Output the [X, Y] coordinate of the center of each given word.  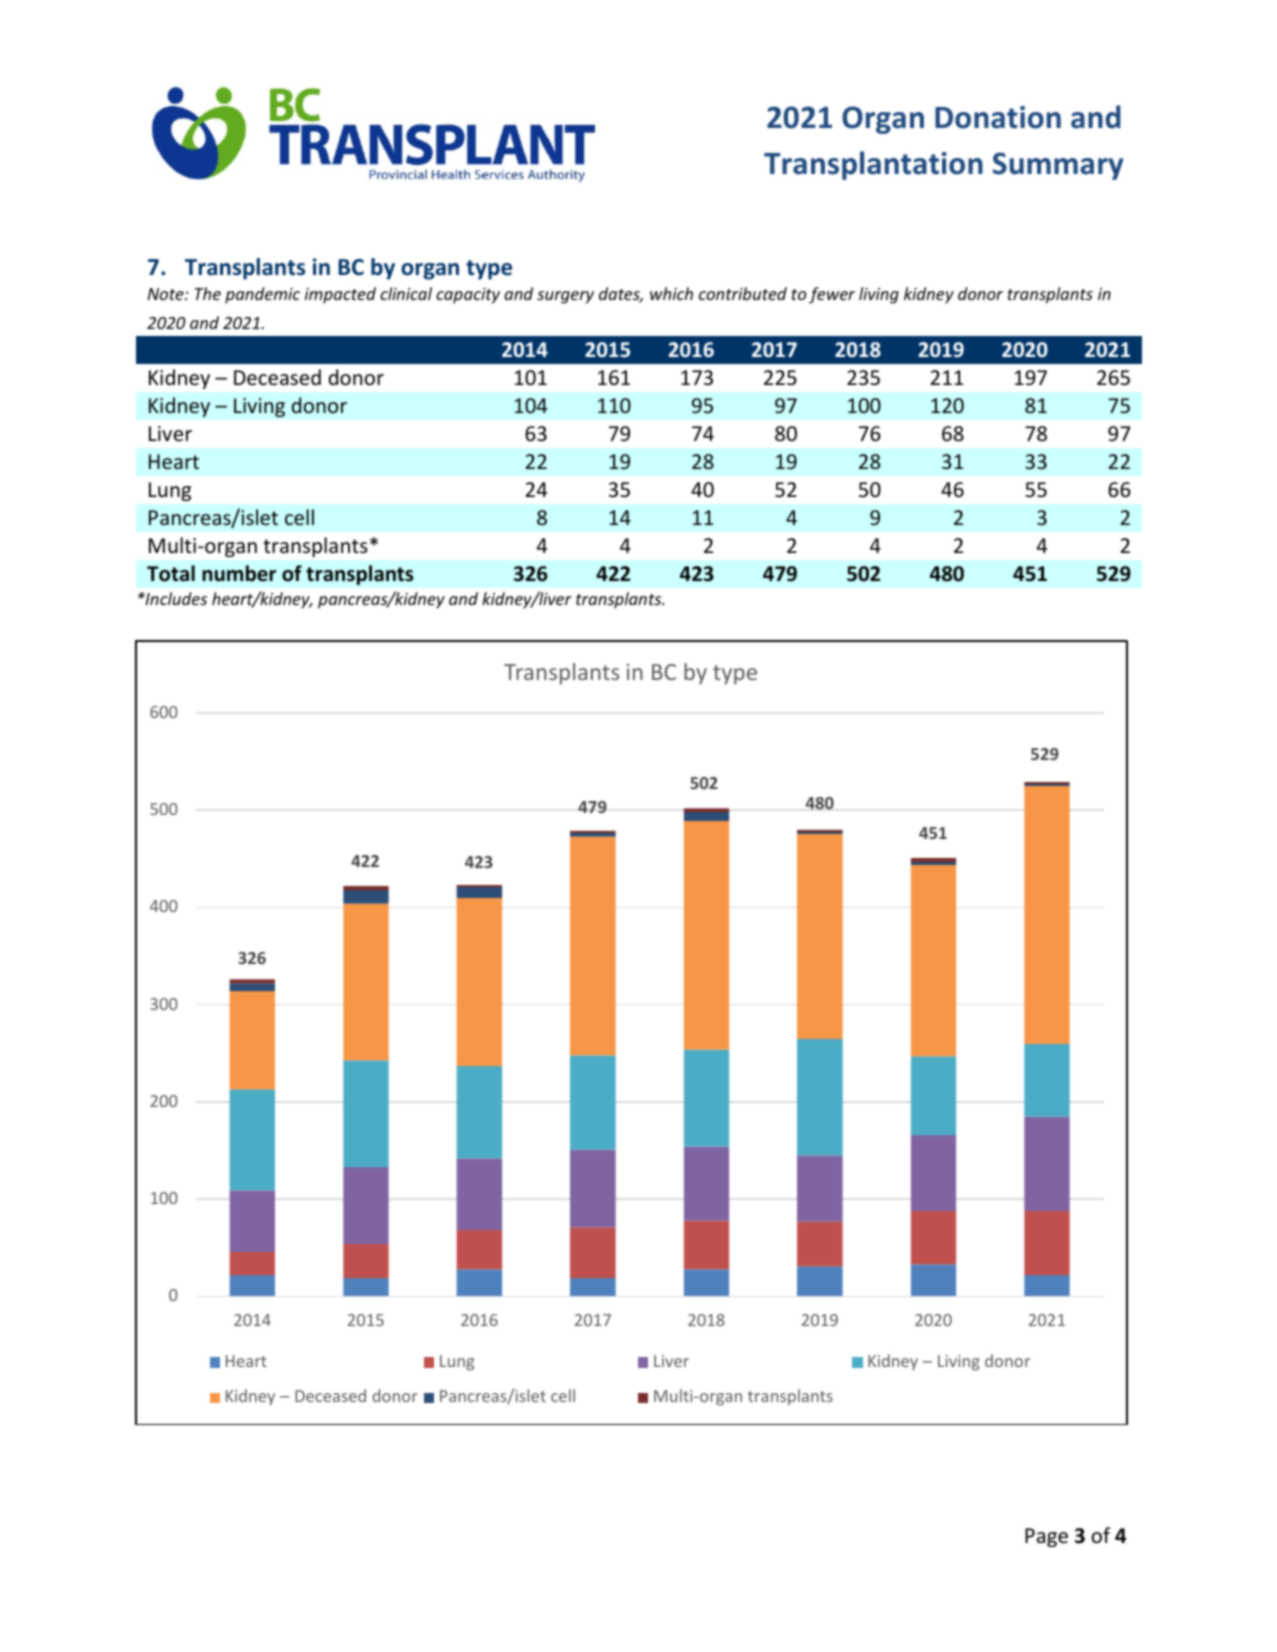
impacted [340, 295]
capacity [468, 296]
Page [1046, 1537]
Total [171, 573]
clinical [406, 293]
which [671, 293]
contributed [743, 293]
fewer [832, 295]
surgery [565, 297]
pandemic [262, 295]
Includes [175, 598]
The [208, 293]
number [239, 573]
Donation [998, 117]
